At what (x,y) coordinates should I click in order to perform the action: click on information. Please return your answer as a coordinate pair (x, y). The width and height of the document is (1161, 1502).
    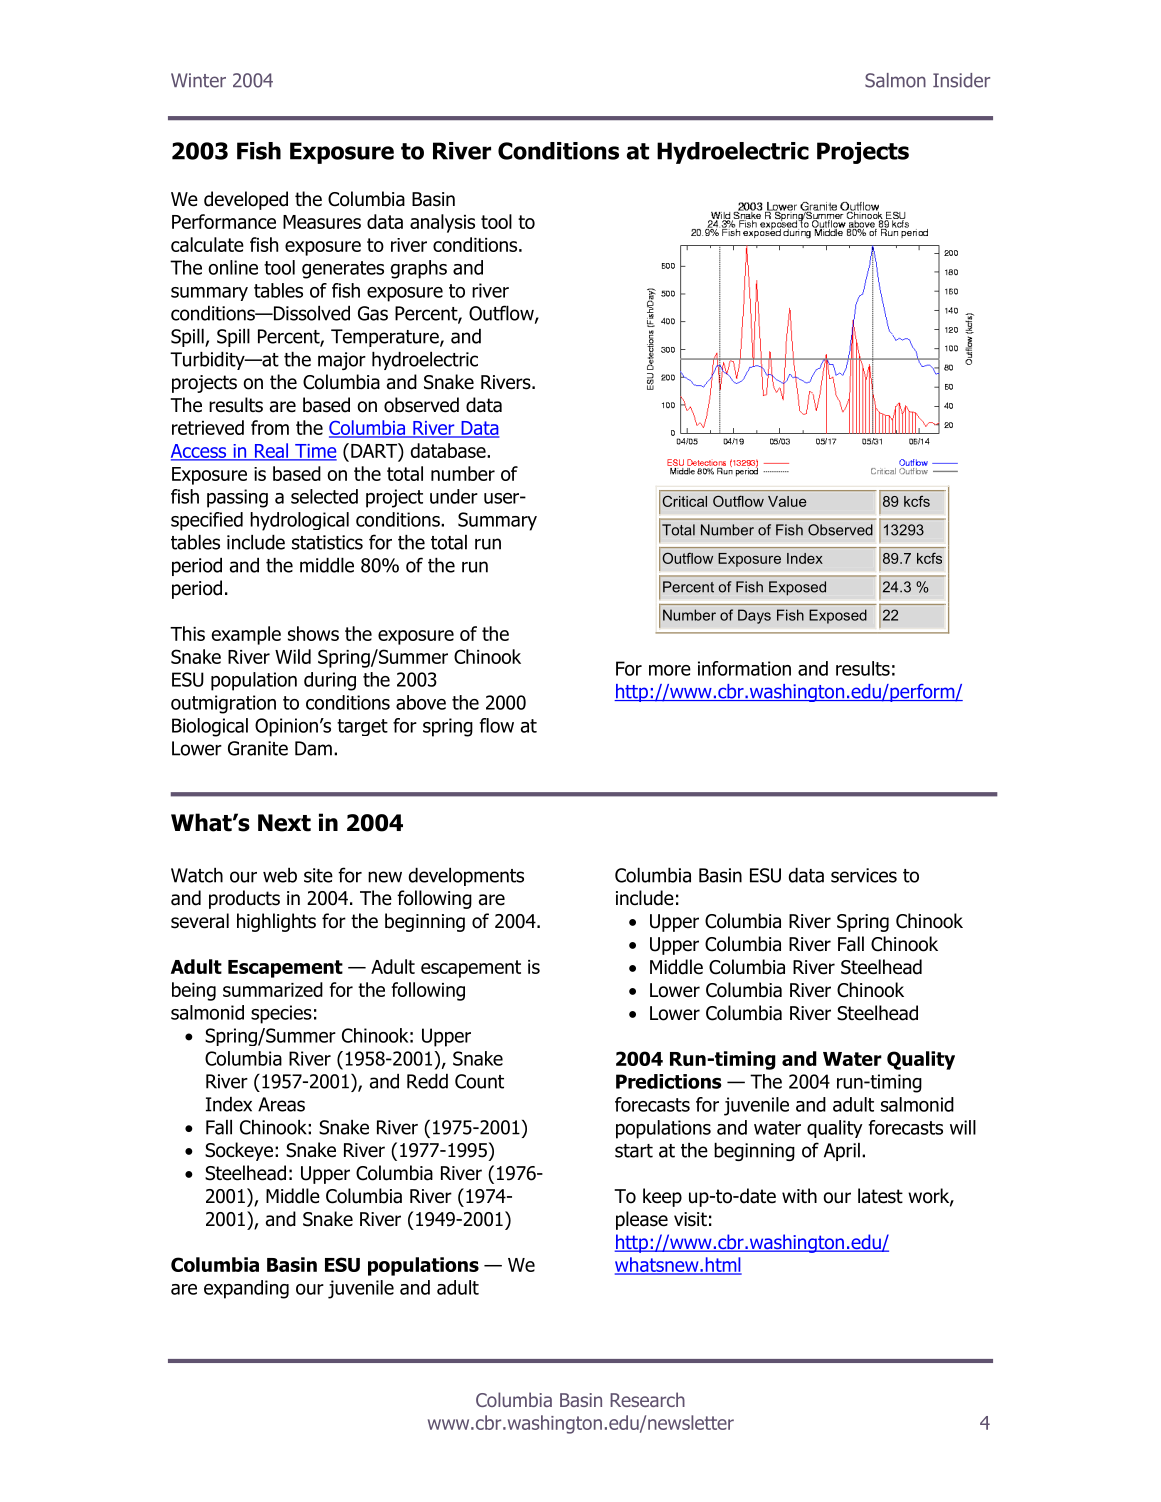
    Looking at the image, I should click on (744, 668).
